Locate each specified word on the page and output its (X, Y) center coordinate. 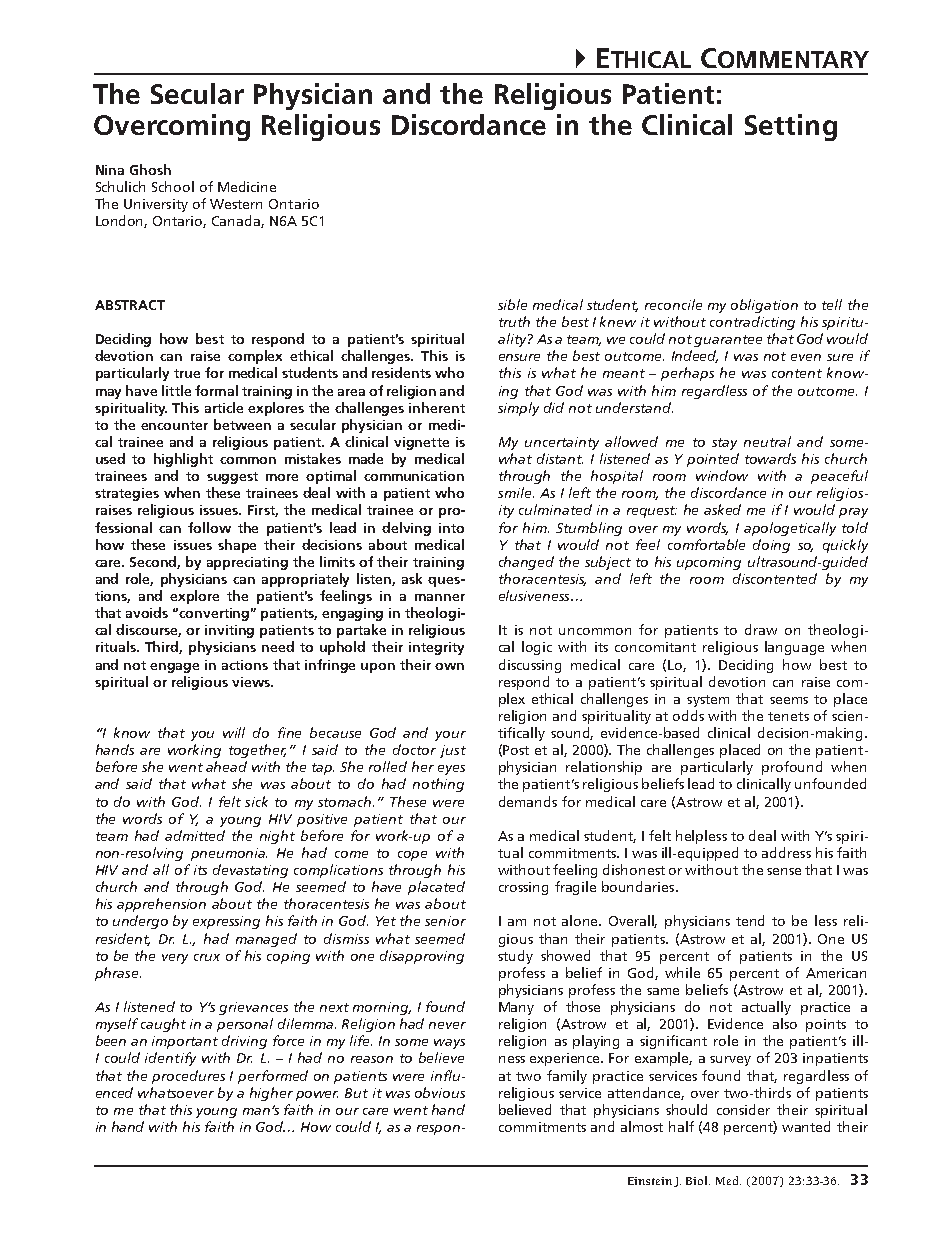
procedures (188, 1077)
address (786, 852)
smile (516, 492)
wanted (806, 1126)
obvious (440, 1092)
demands (528, 801)
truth (514, 321)
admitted (195, 835)
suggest (232, 478)
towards (770, 458)
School (173, 186)
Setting (791, 127)
